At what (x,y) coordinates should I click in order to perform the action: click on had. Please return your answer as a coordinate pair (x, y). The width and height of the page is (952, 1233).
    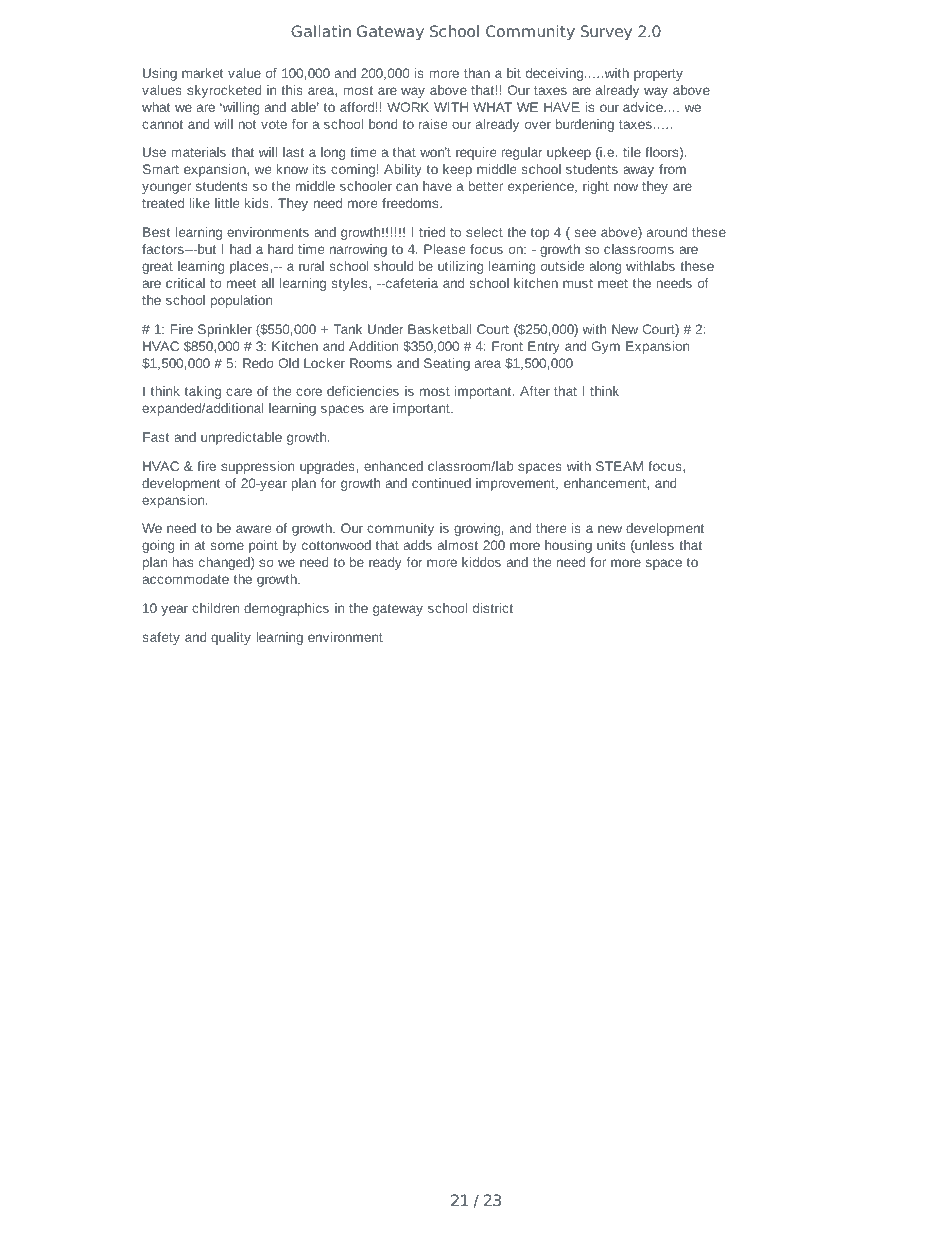
    Looking at the image, I should click on (240, 249).
